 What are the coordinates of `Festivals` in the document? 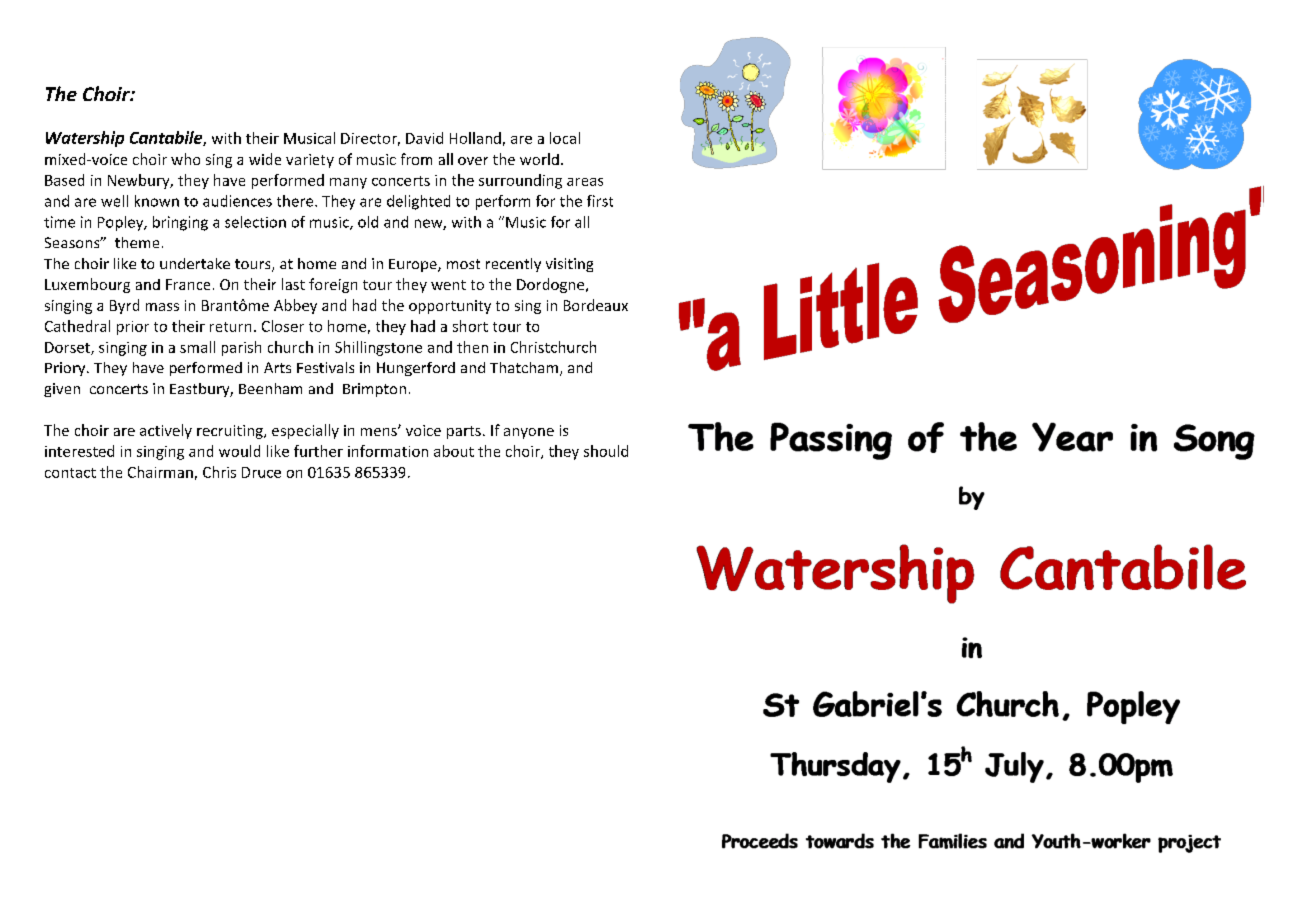 It's located at (325, 367).
